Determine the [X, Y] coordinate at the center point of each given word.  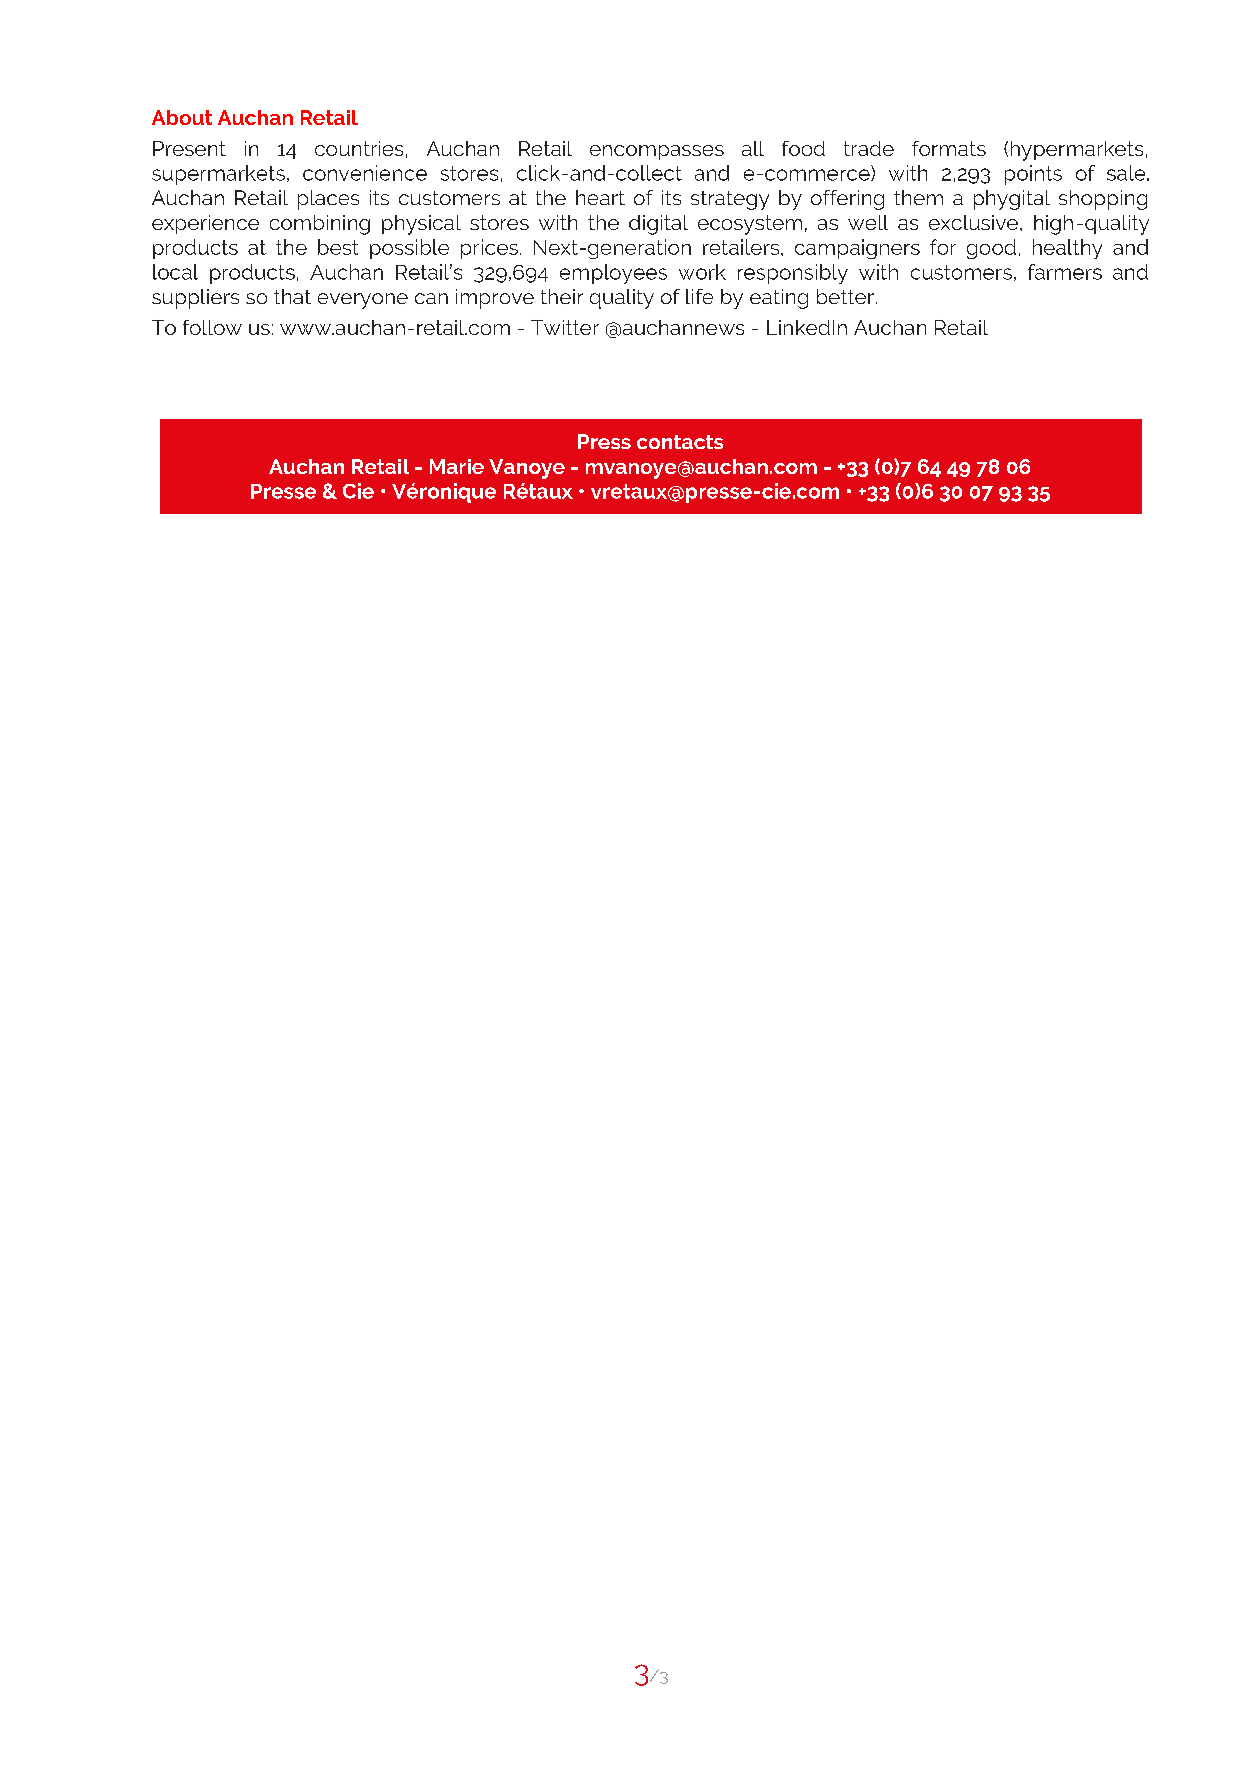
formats [949, 148]
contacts [680, 442]
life [699, 296]
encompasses [657, 152]
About [182, 117]
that [292, 296]
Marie [457, 466]
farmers [1065, 272]
